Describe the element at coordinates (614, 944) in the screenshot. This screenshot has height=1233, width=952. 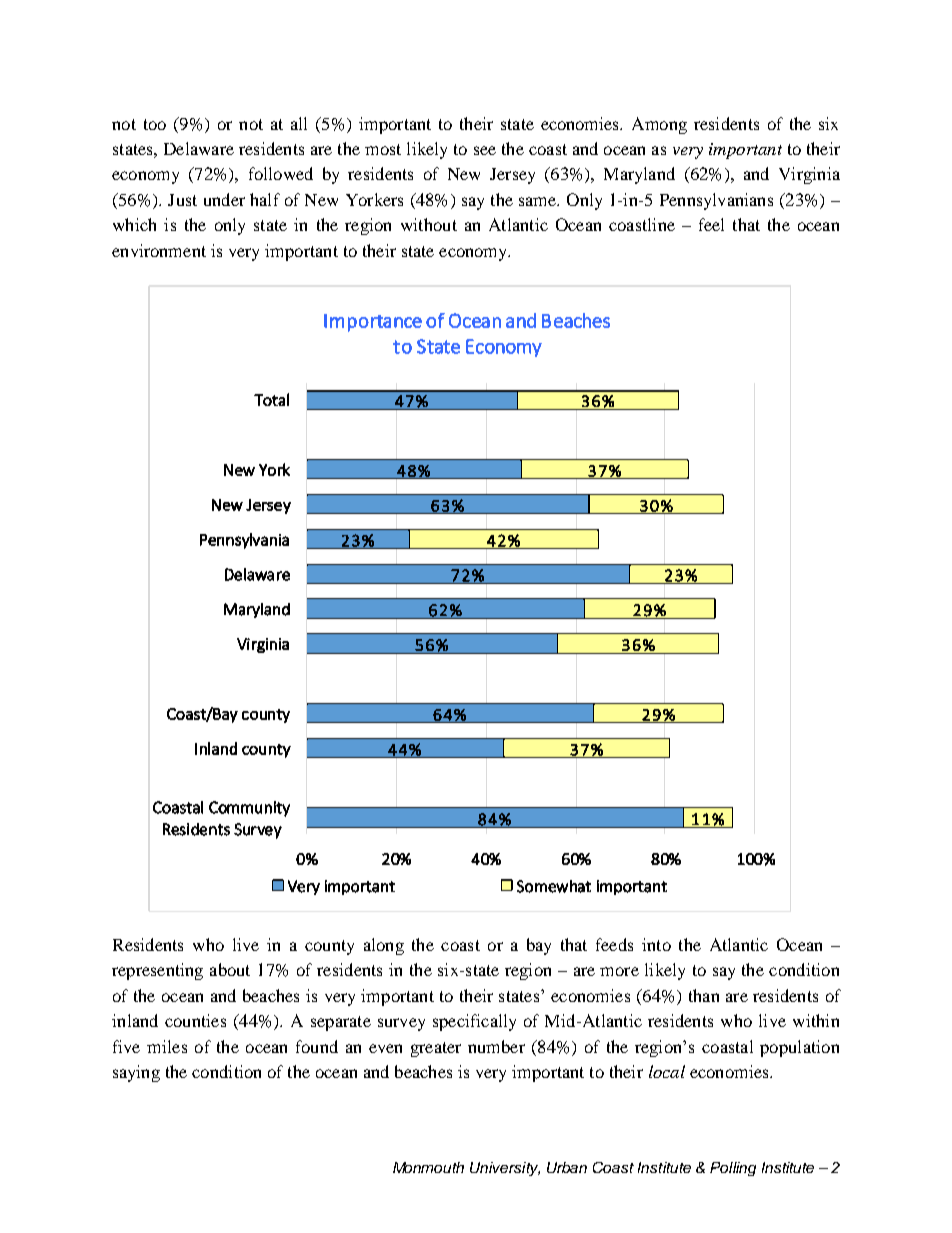
I see `feeds` at that location.
